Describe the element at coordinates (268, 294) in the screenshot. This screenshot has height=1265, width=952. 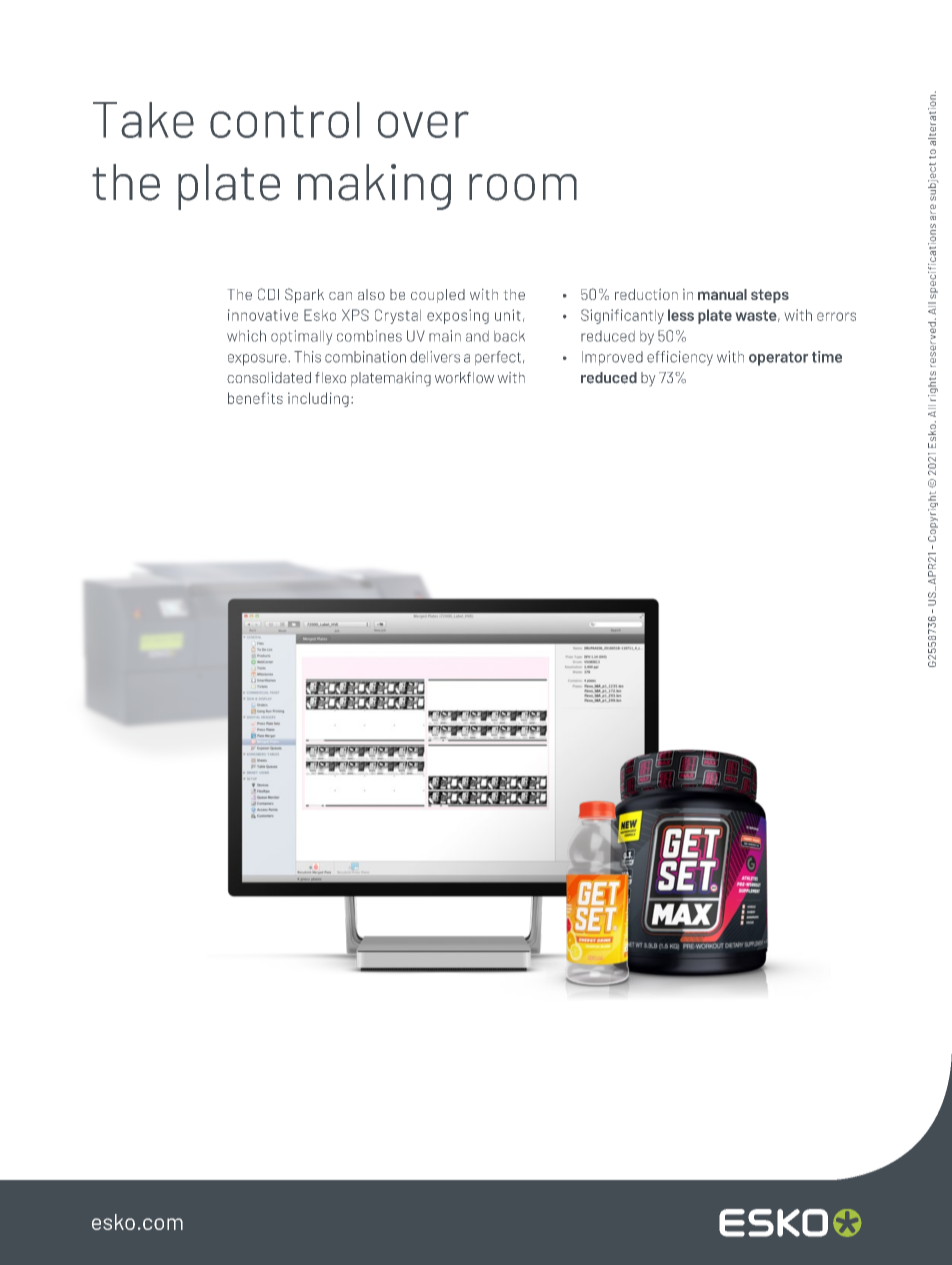
I see `CDI` at that location.
